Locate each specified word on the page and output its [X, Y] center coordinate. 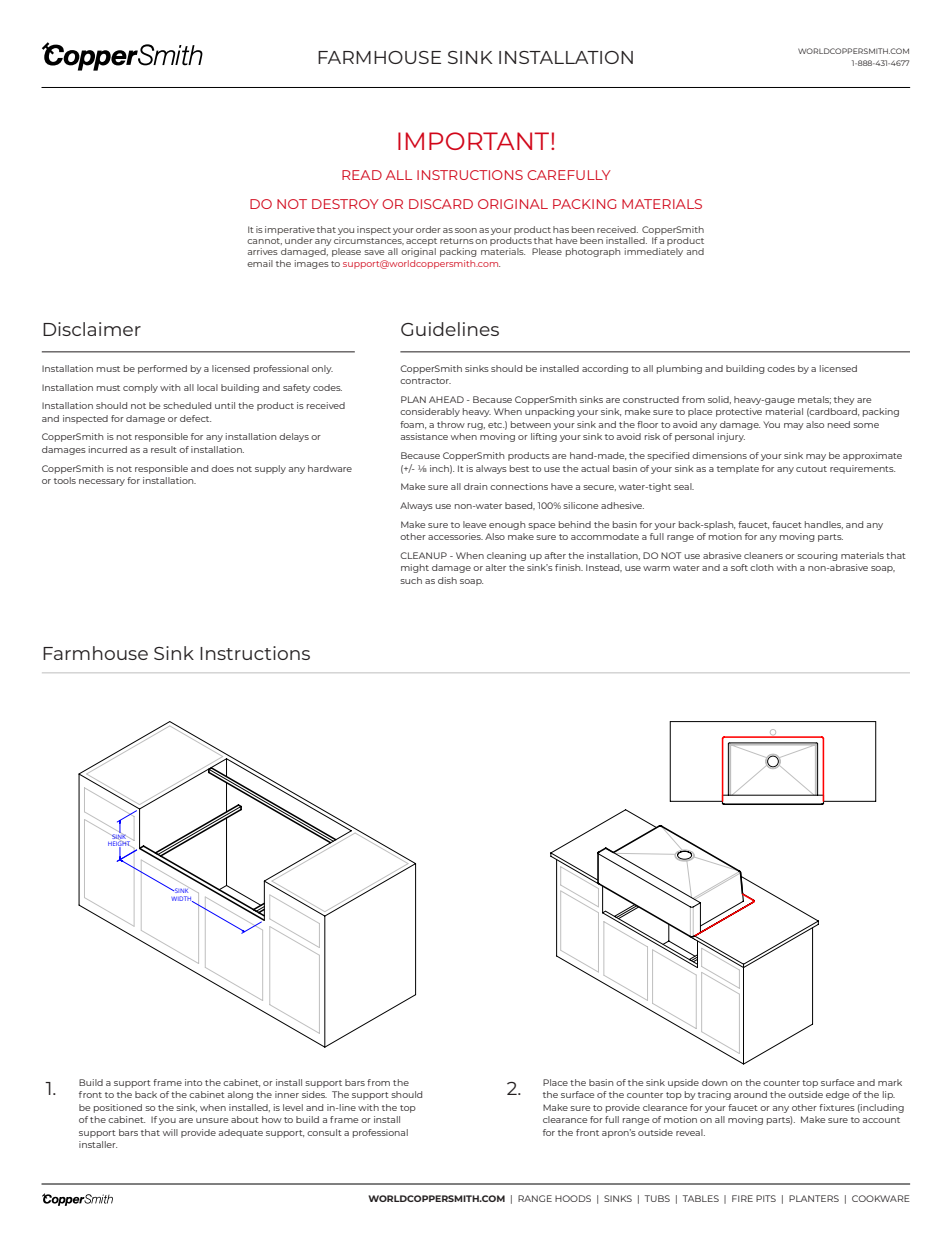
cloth [762, 567]
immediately [654, 252]
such [411, 580]
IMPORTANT [475, 141]
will [170, 1132]
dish [447, 580]
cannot [264, 241]
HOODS [573, 1198]
